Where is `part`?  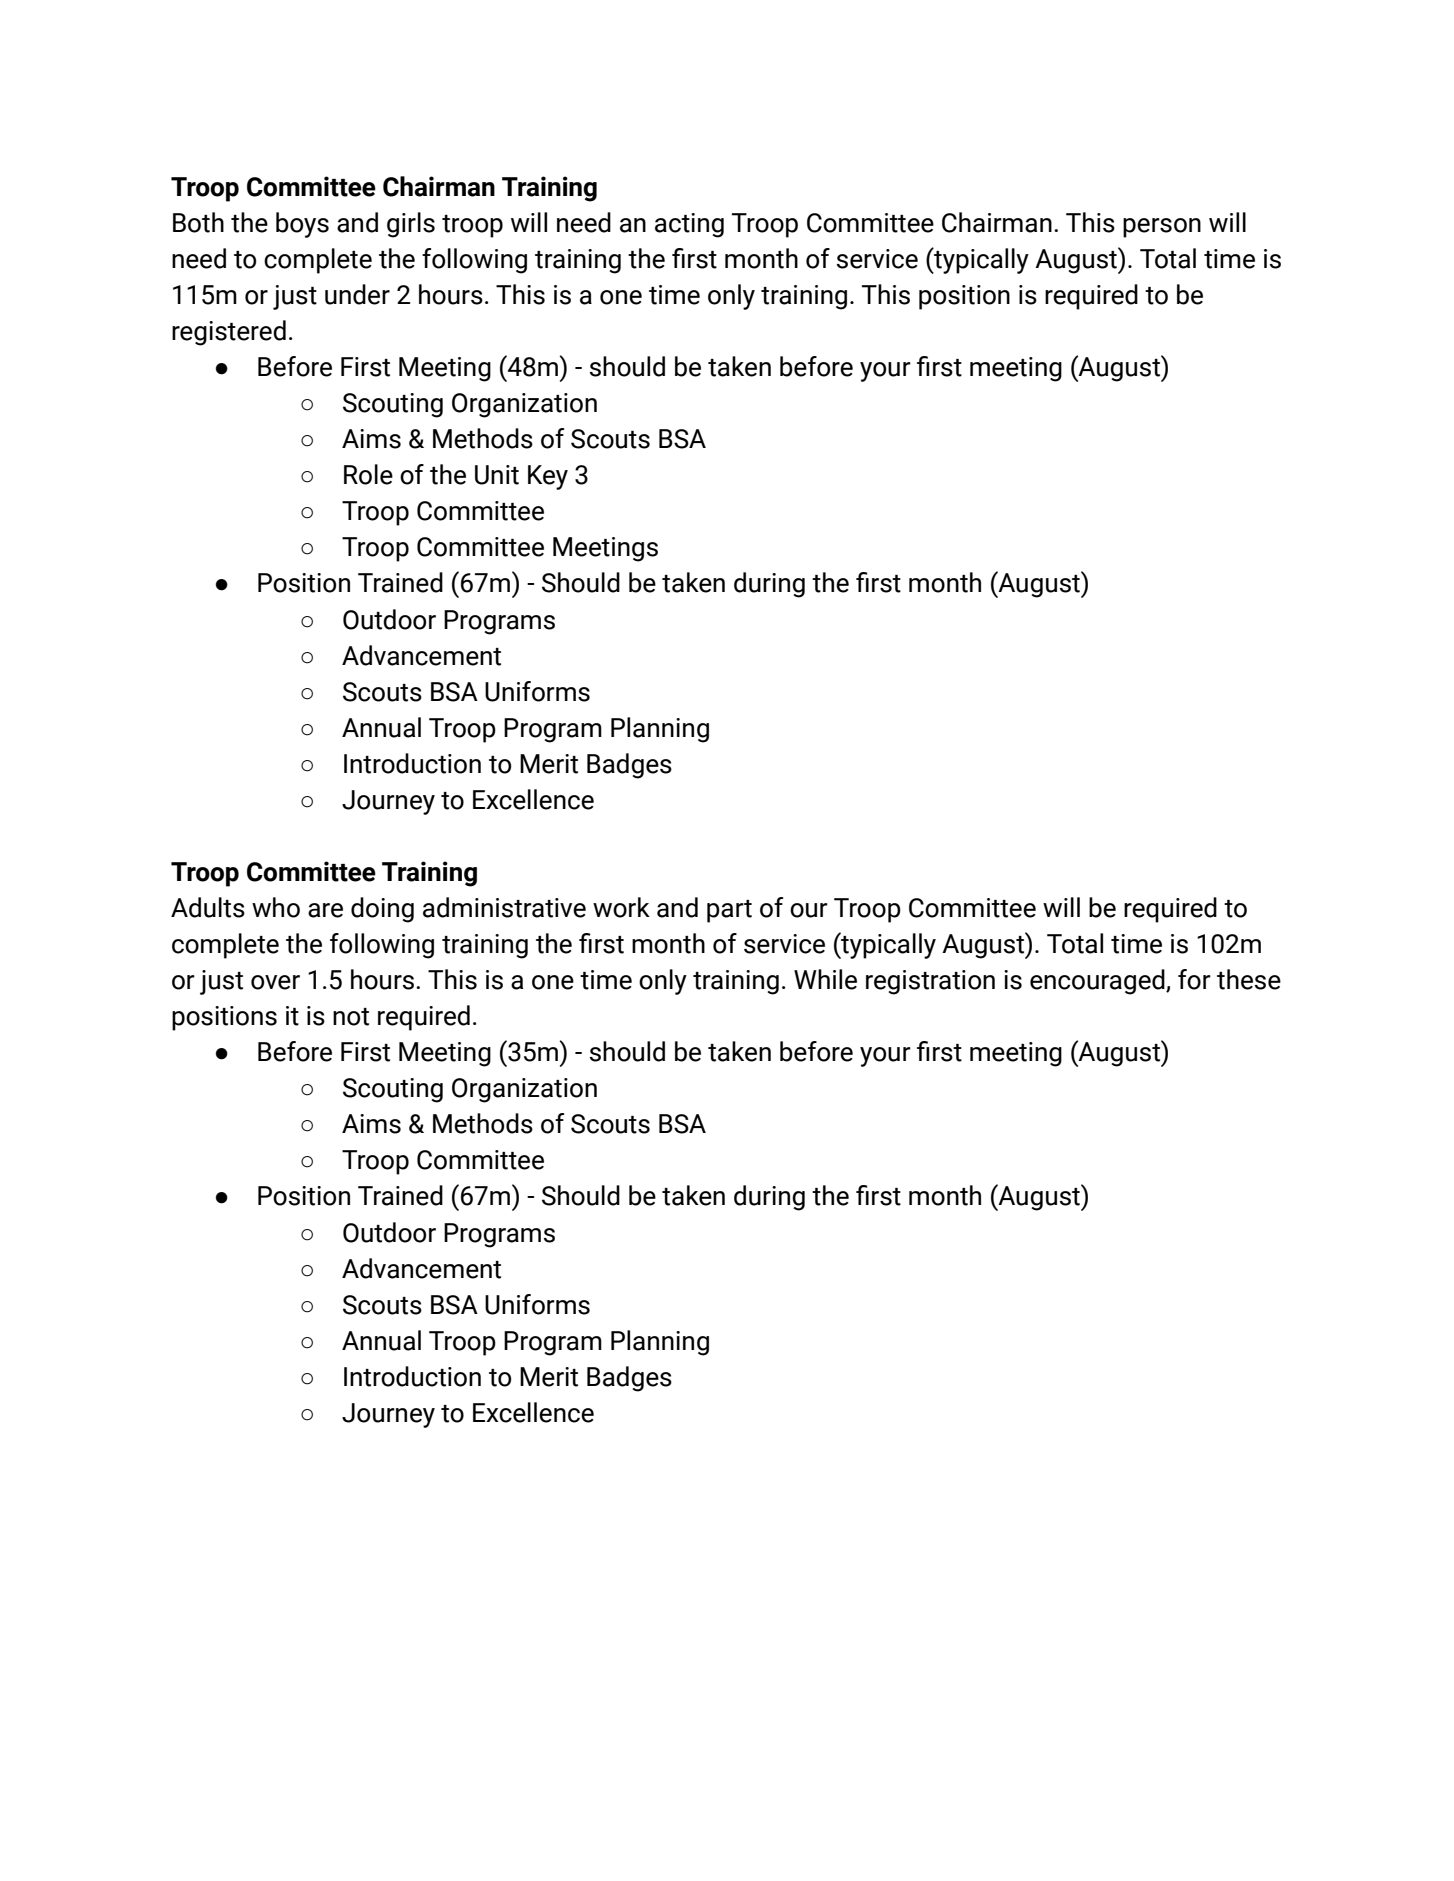 part is located at coordinates (729, 911).
